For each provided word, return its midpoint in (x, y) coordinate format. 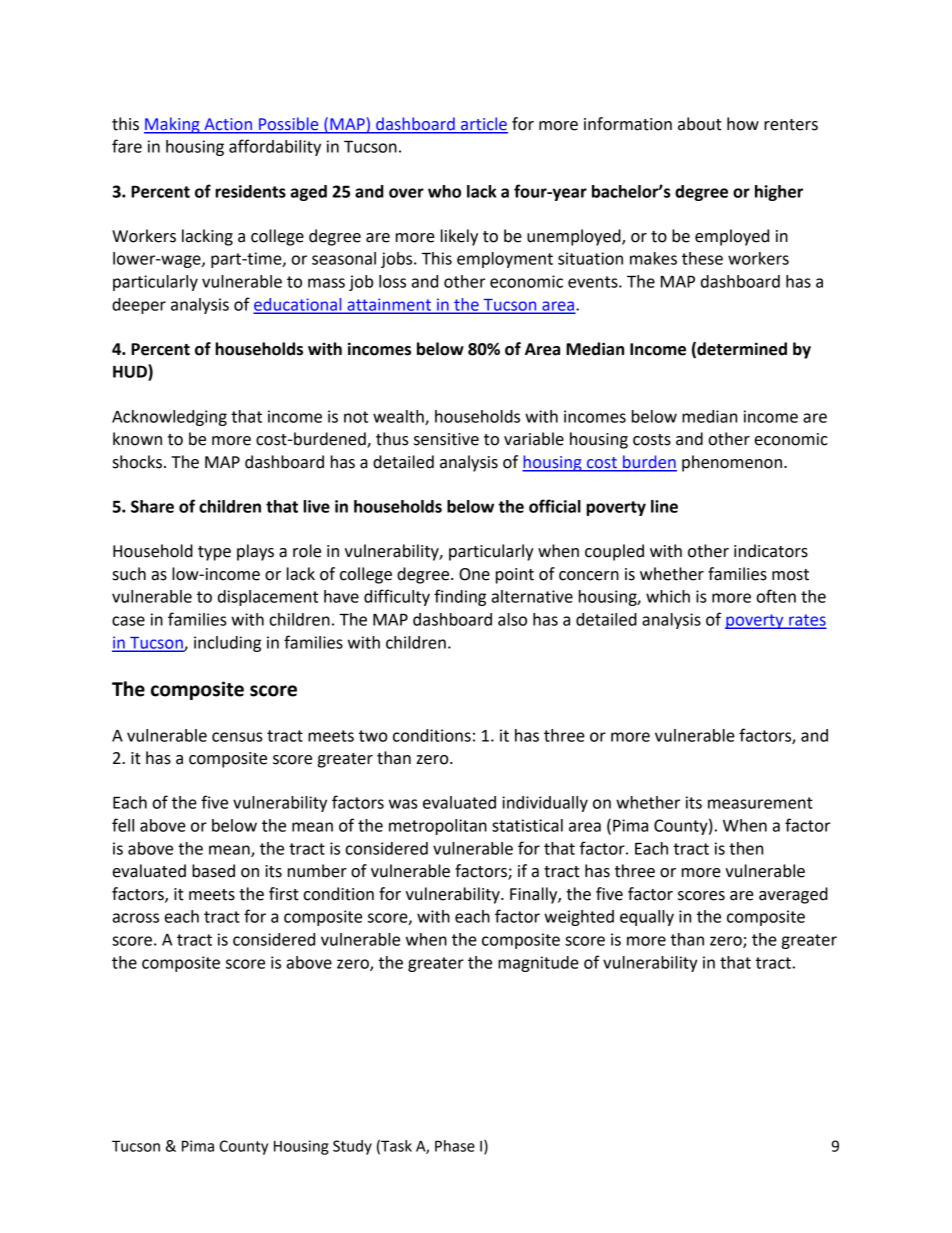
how (743, 124)
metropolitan (438, 827)
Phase (455, 1146)
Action (228, 124)
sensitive (446, 439)
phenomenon (732, 463)
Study (352, 1147)
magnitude (538, 964)
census (237, 737)
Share (152, 506)
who (444, 191)
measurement (760, 803)
